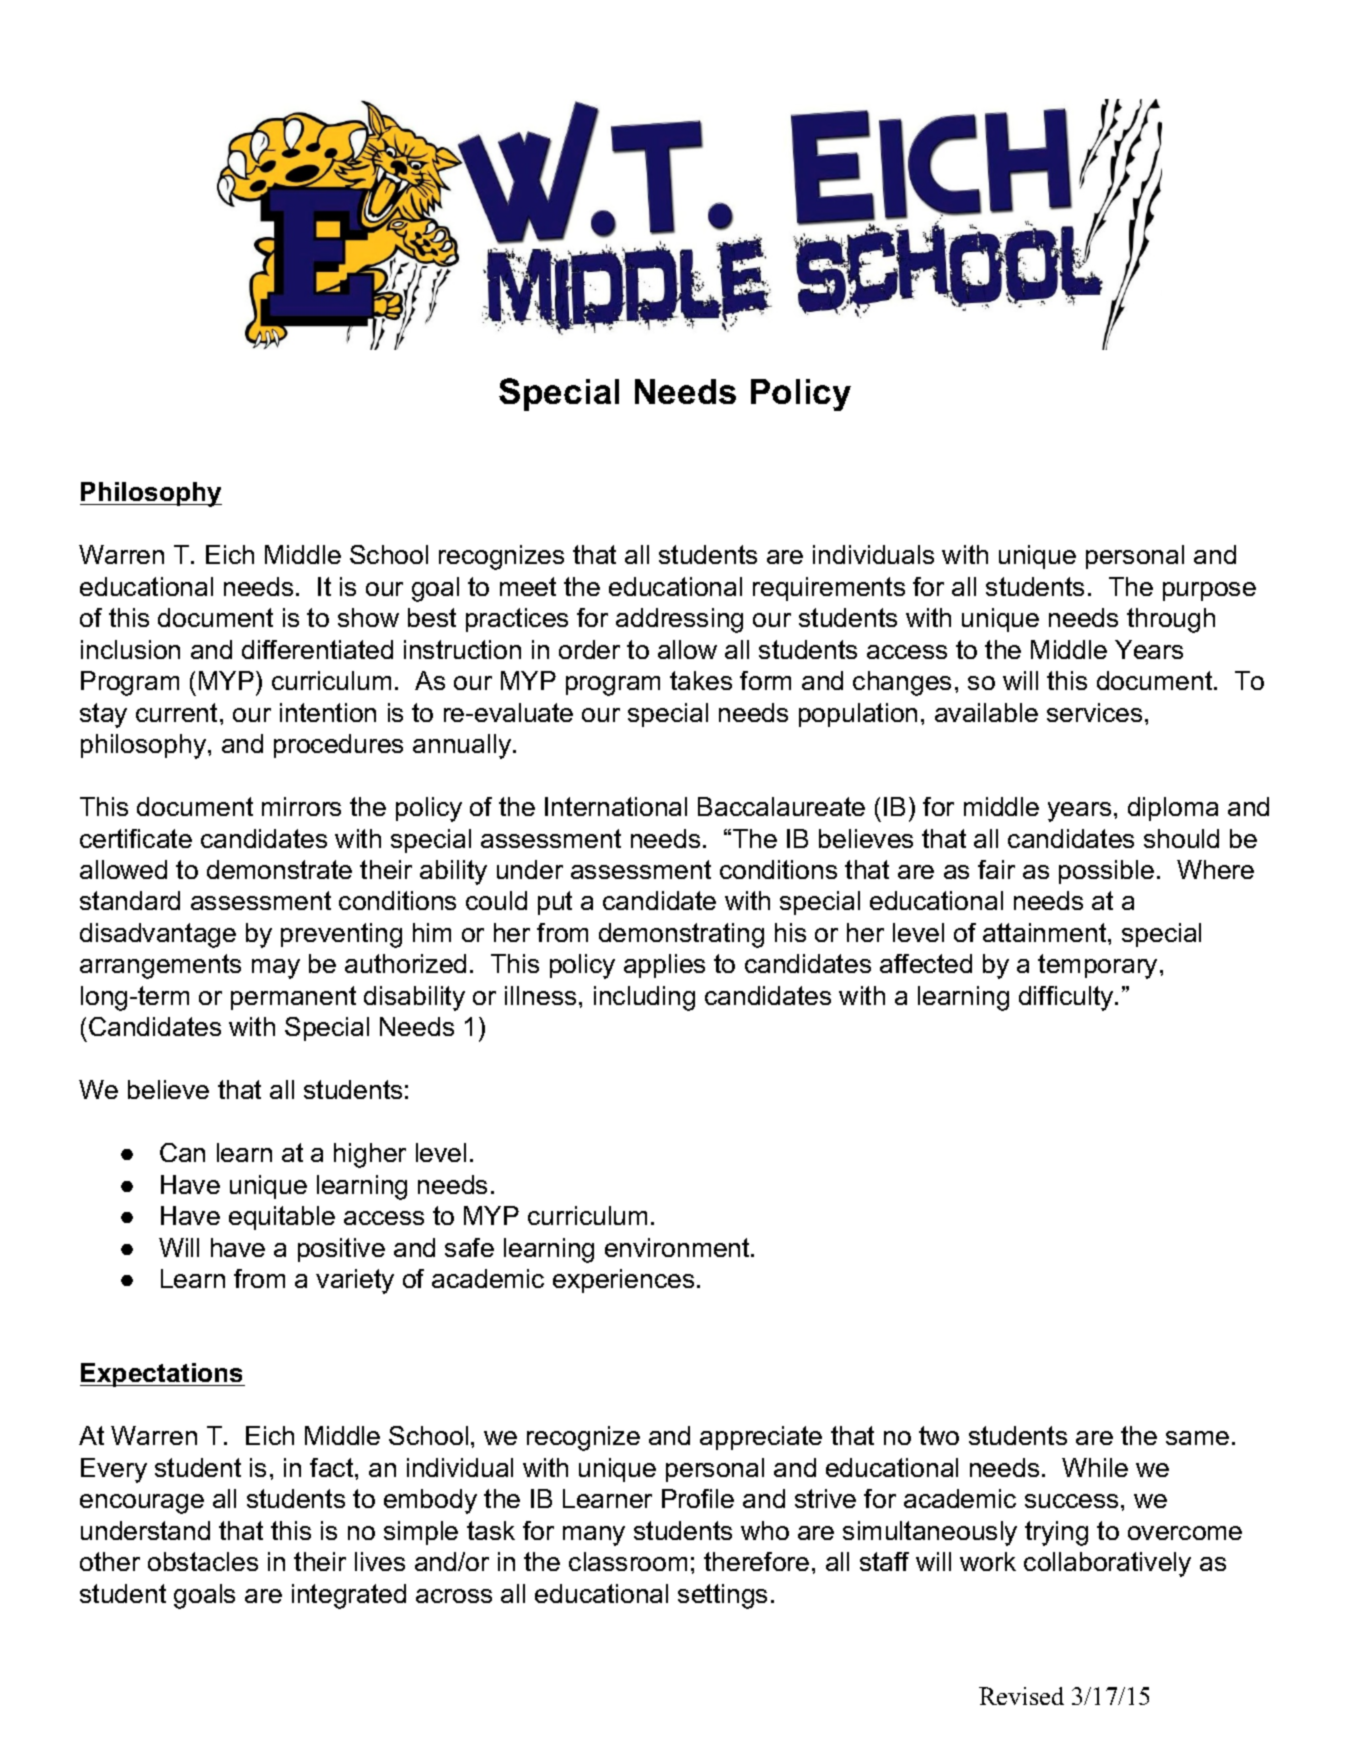  I want to click on applies, so click(664, 966).
